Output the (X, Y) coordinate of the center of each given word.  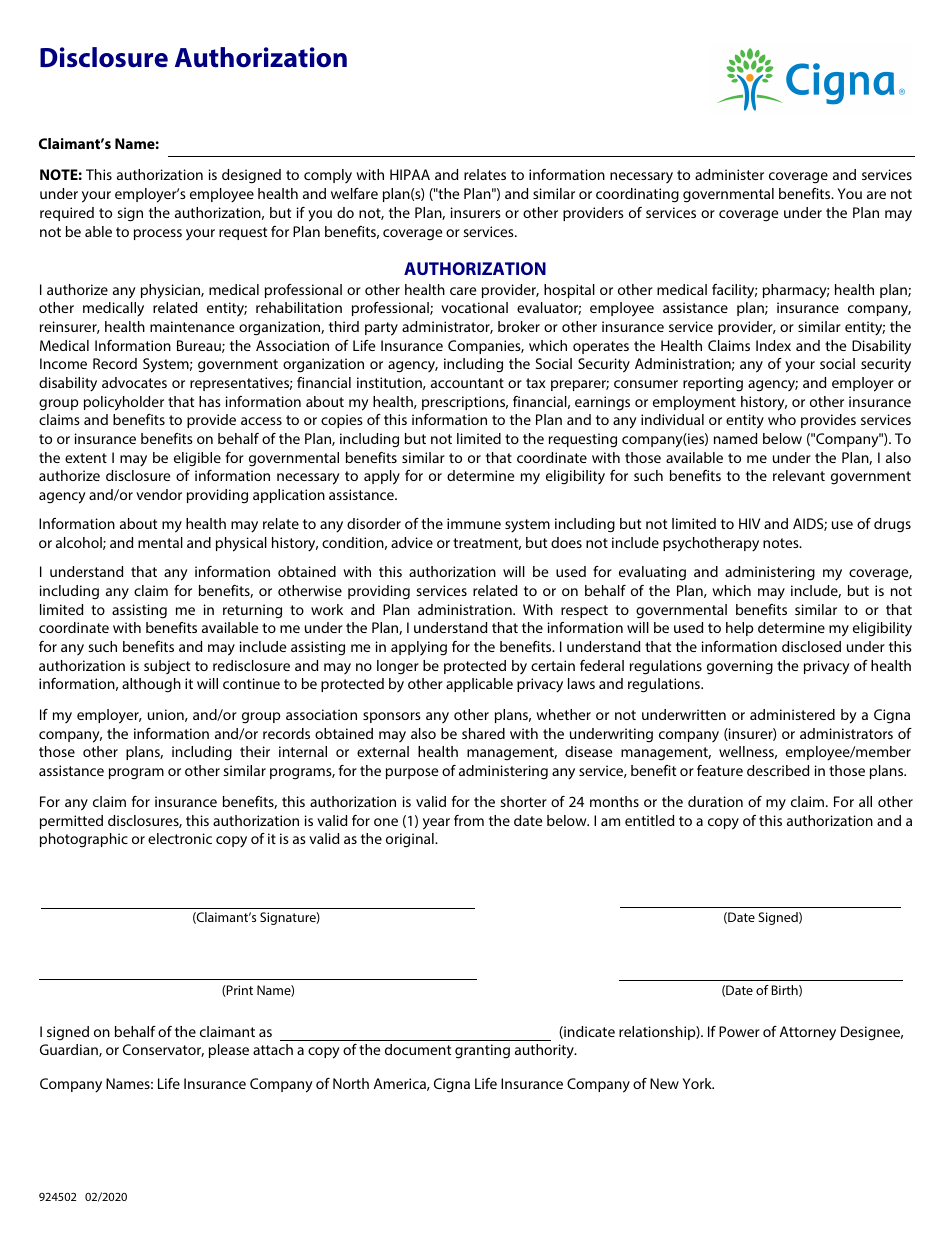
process (158, 234)
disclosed (811, 646)
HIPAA (410, 174)
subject (167, 667)
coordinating (637, 195)
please (229, 1051)
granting (482, 1051)
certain (553, 665)
